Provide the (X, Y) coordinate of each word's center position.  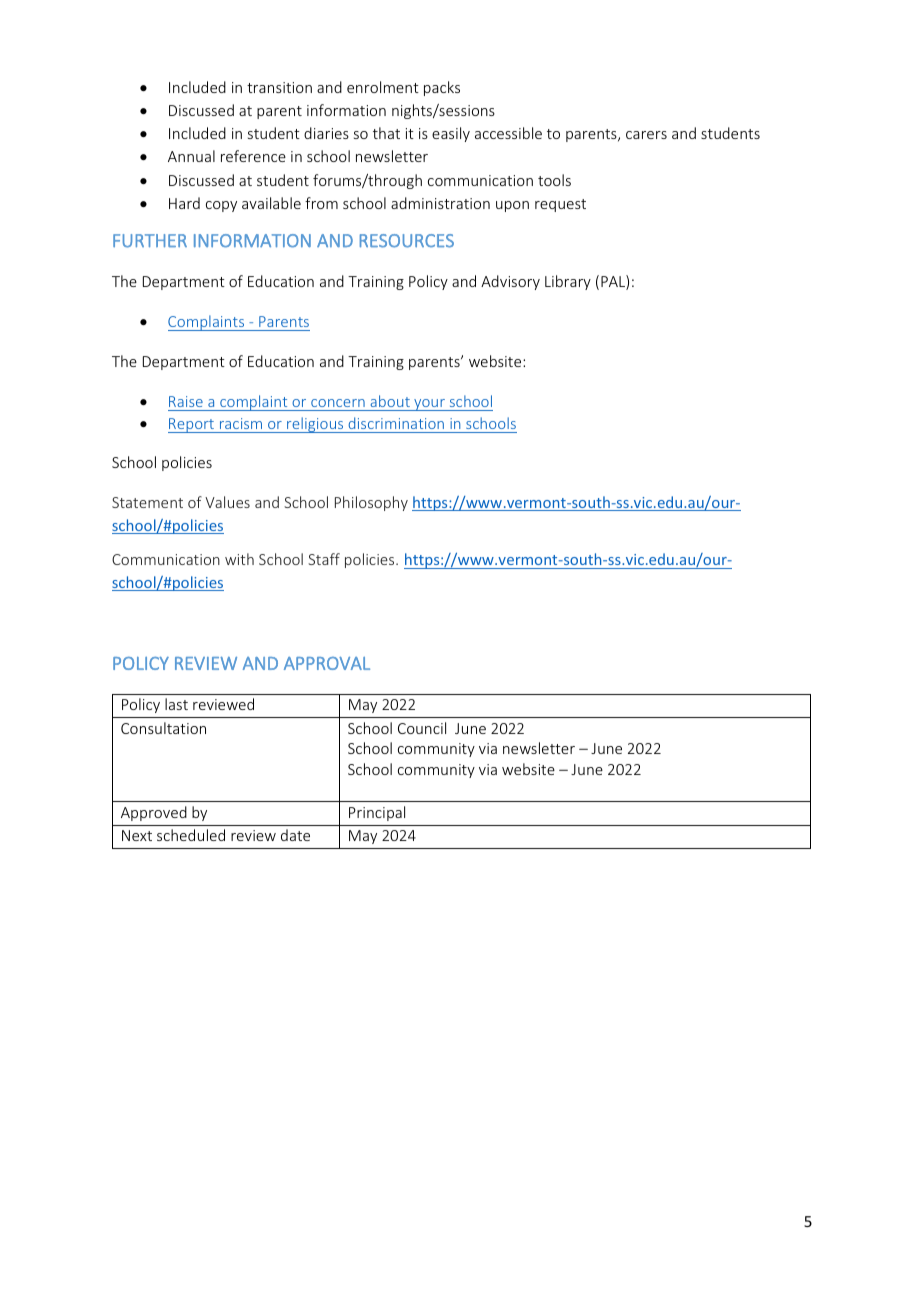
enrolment (383, 87)
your (429, 405)
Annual (191, 156)
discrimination (396, 423)
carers (646, 135)
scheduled (191, 835)
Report (192, 425)
